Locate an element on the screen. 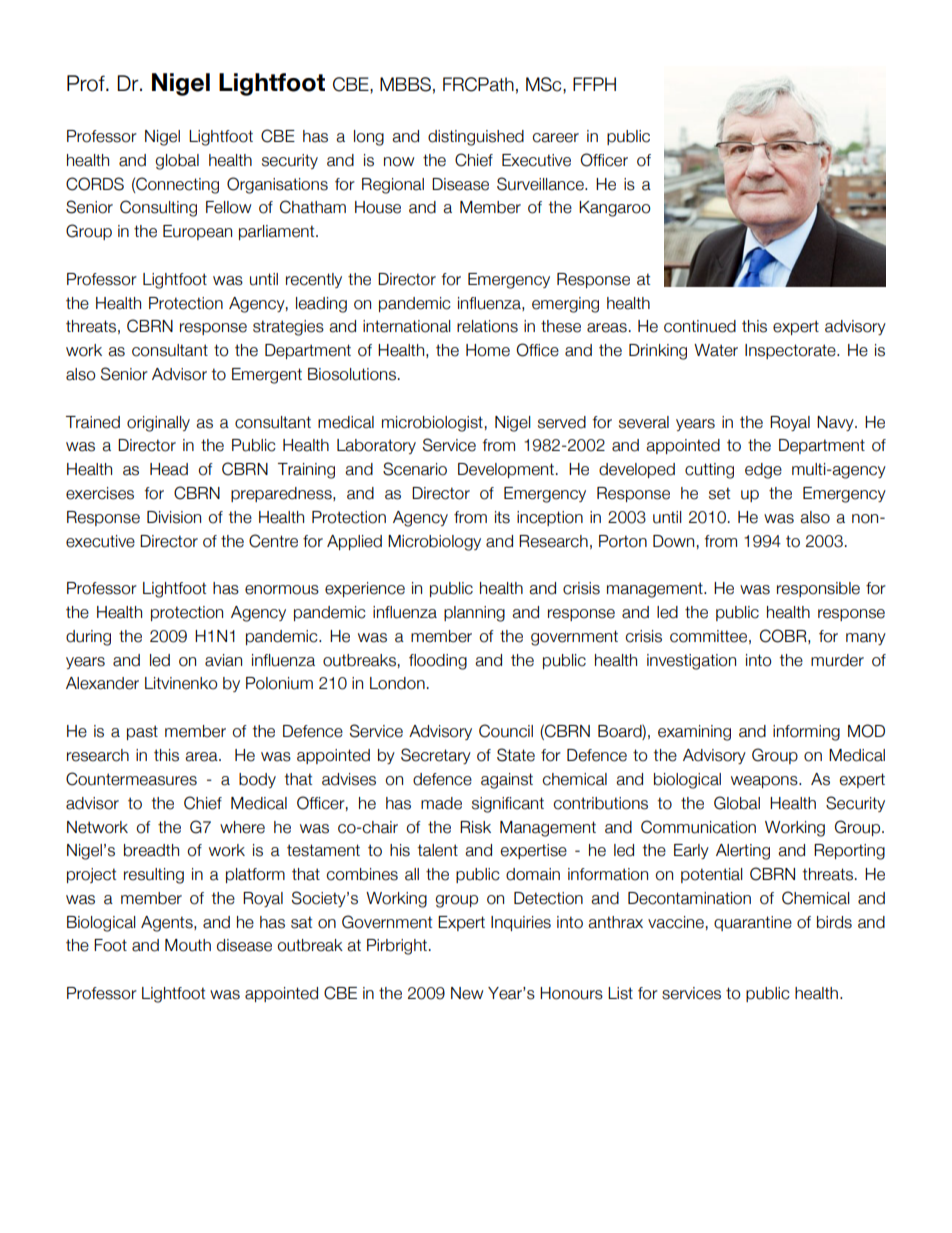 The height and width of the screenshot is (1233, 952). distinguished is located at coordinates (476, 138).
